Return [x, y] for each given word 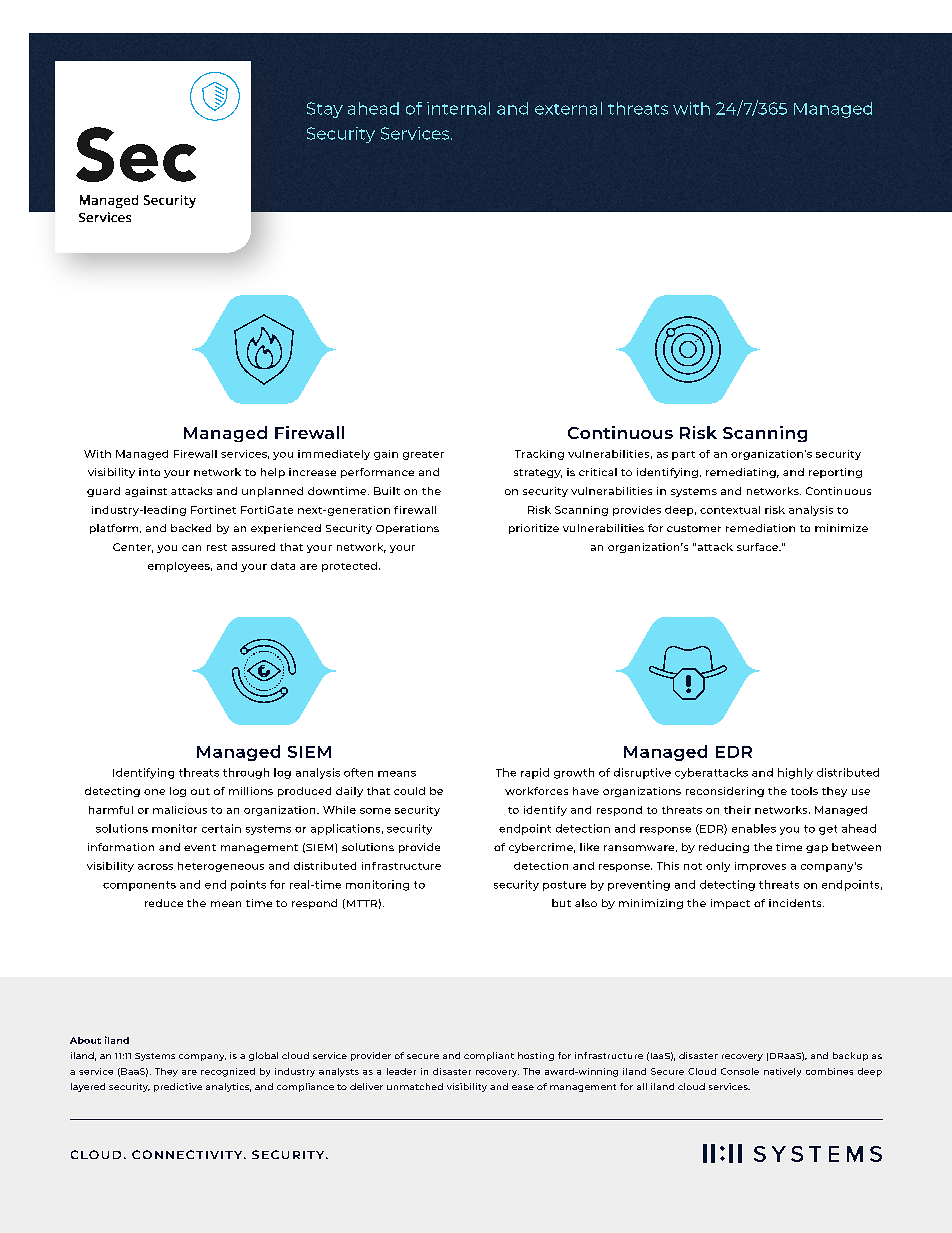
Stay [325, 110]
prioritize [534, 529]
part [683, 455]
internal [458, 108]
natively [782, 1072]
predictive [178, 1087]
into [149, 472]
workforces [536, 791]
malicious [180, 810]
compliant [489, 1056]
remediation [760, 528]
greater [423, 455]
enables [754, 828]
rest [217, 547]
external [568, 108]
